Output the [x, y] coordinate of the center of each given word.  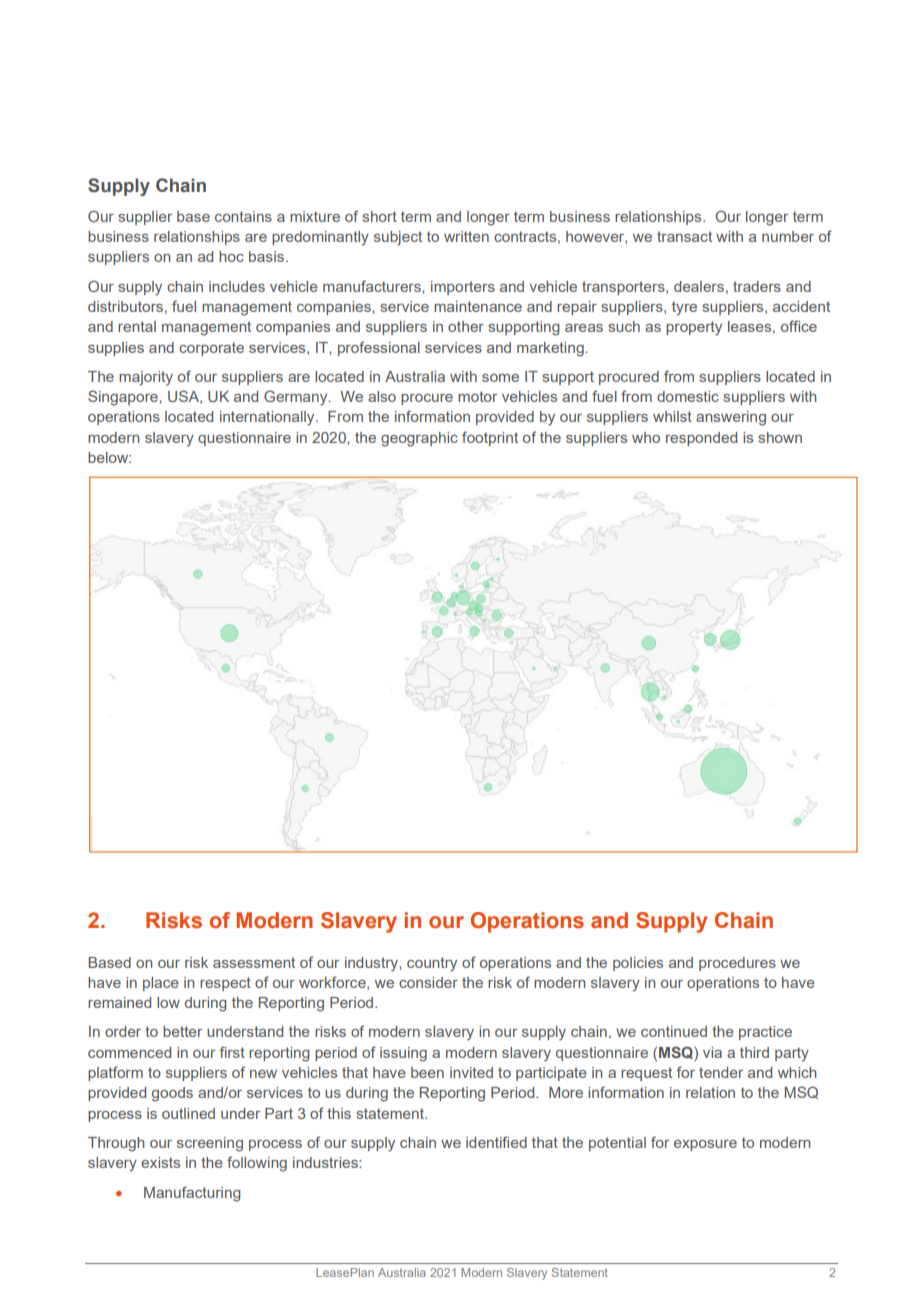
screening [210, 1144]
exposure [705, 1145]
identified [496, 1142]
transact [684, 236]
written [466, 236]
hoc [231, 256]
